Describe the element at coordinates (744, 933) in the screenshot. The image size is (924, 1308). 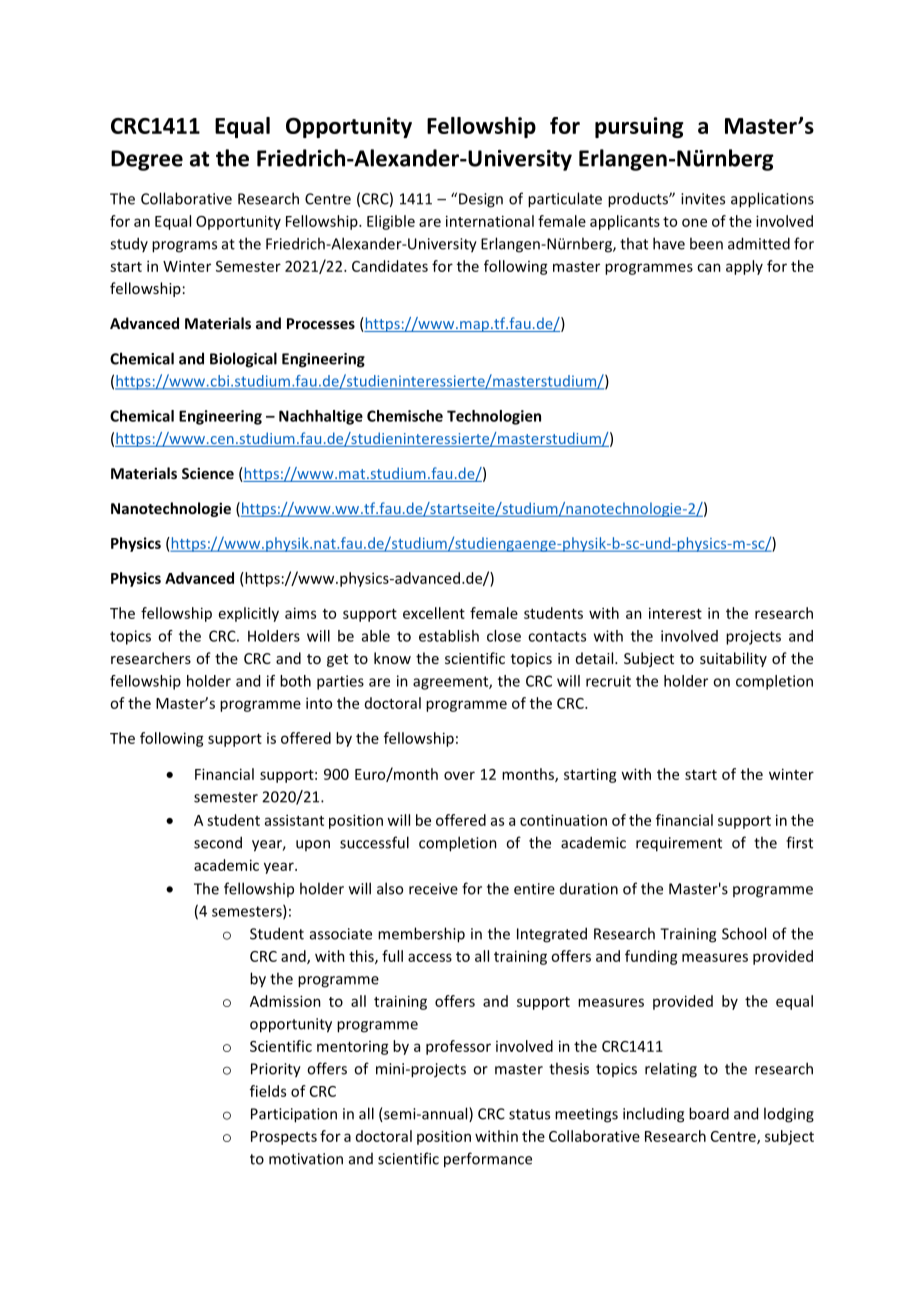
I see `School` at that location.
